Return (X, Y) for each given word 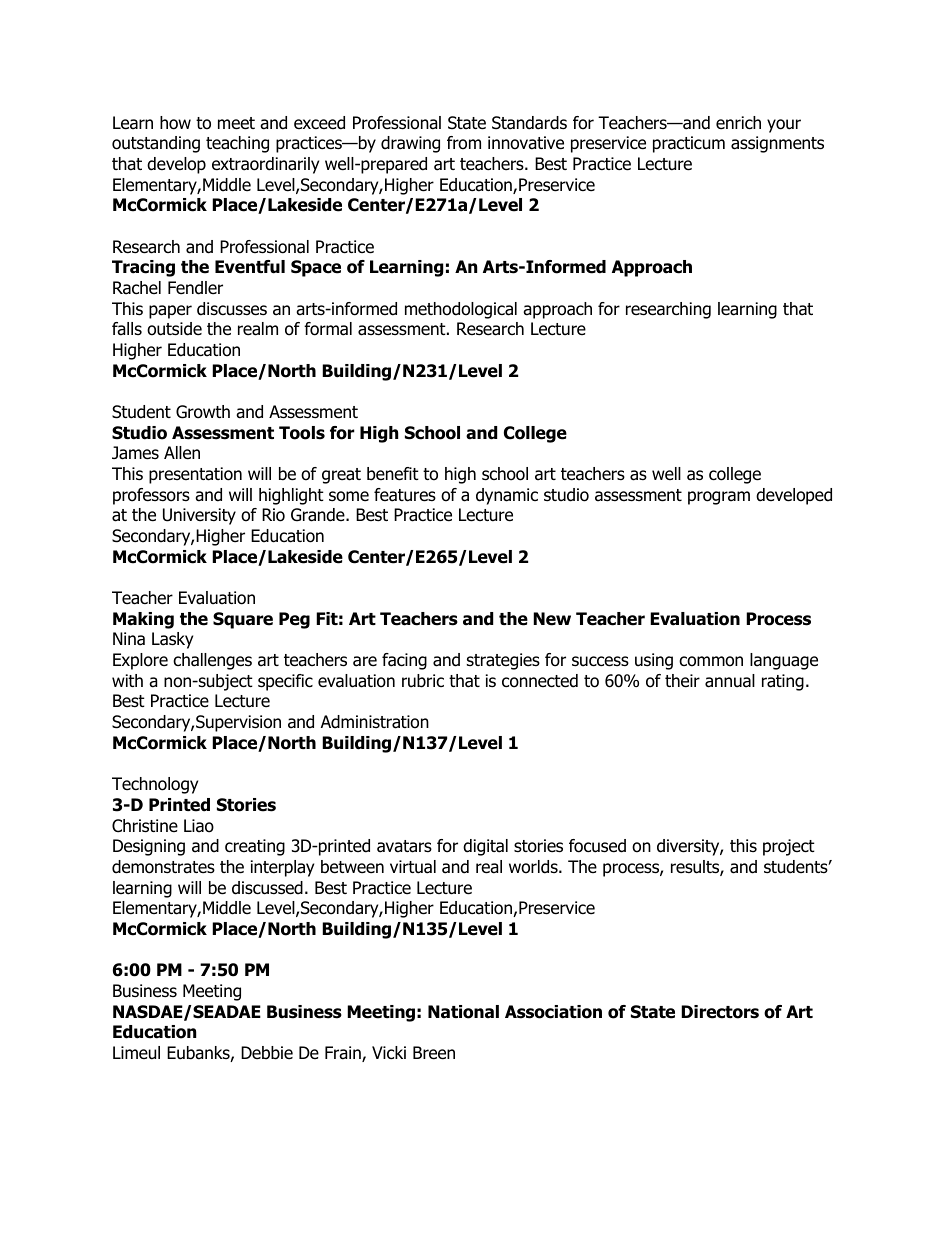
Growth (203, 412)
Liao (199, 826)
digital (485, 847)
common (711, 661)
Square (243, 620)
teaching (237, 144)
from (464, 143)
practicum (689, 144)
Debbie (267, 1053)
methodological (461, 310)
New (552, 619)
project (789, 847)
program (719, 498)
